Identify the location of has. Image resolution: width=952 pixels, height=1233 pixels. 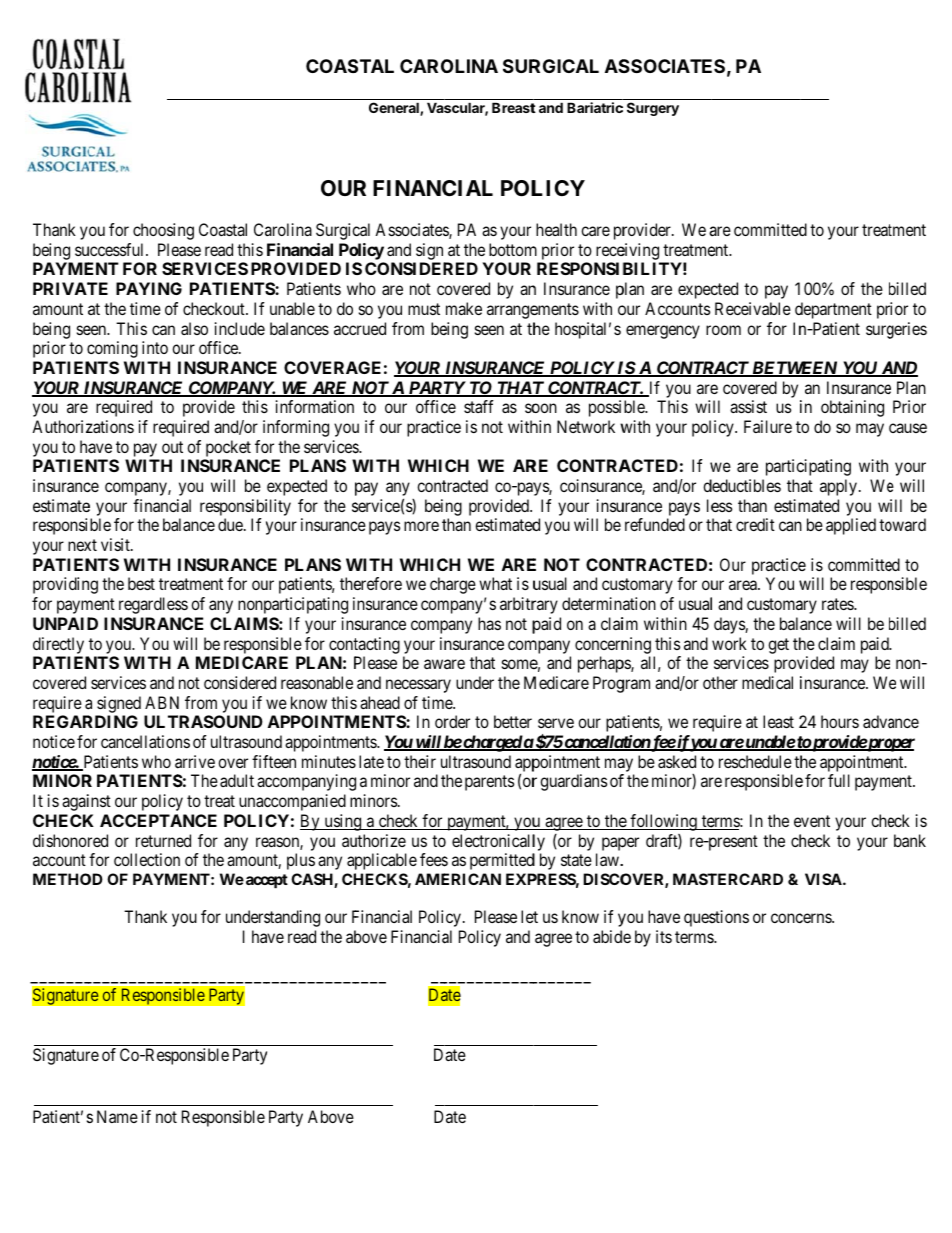
(489, 623).
